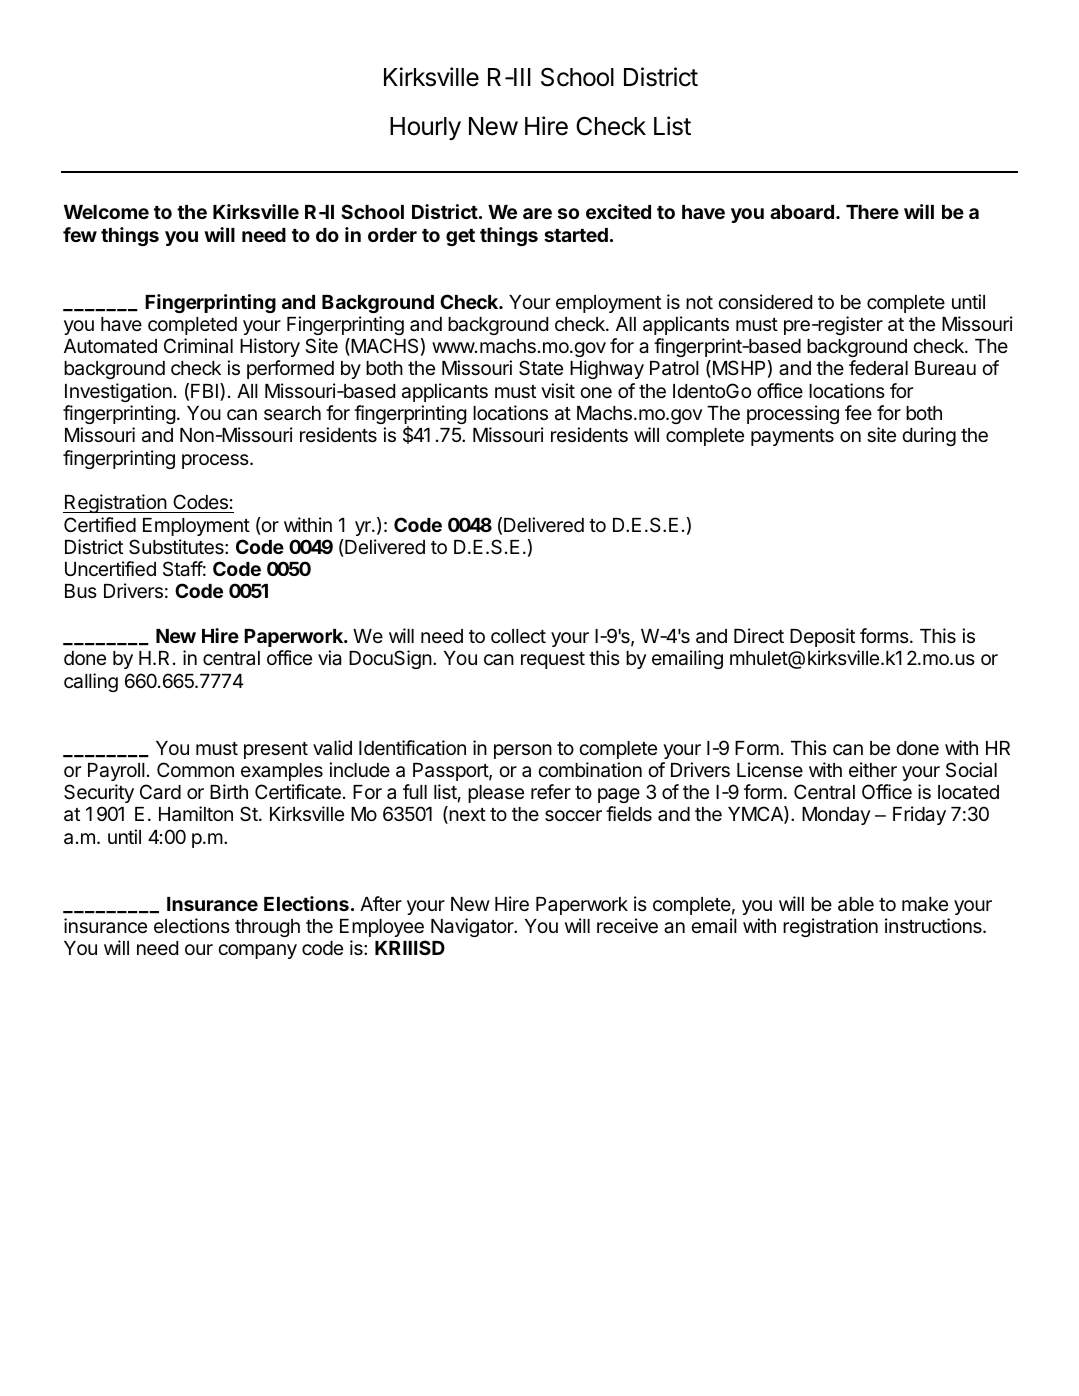  I want to click on Deposit, so click(822, 637).
